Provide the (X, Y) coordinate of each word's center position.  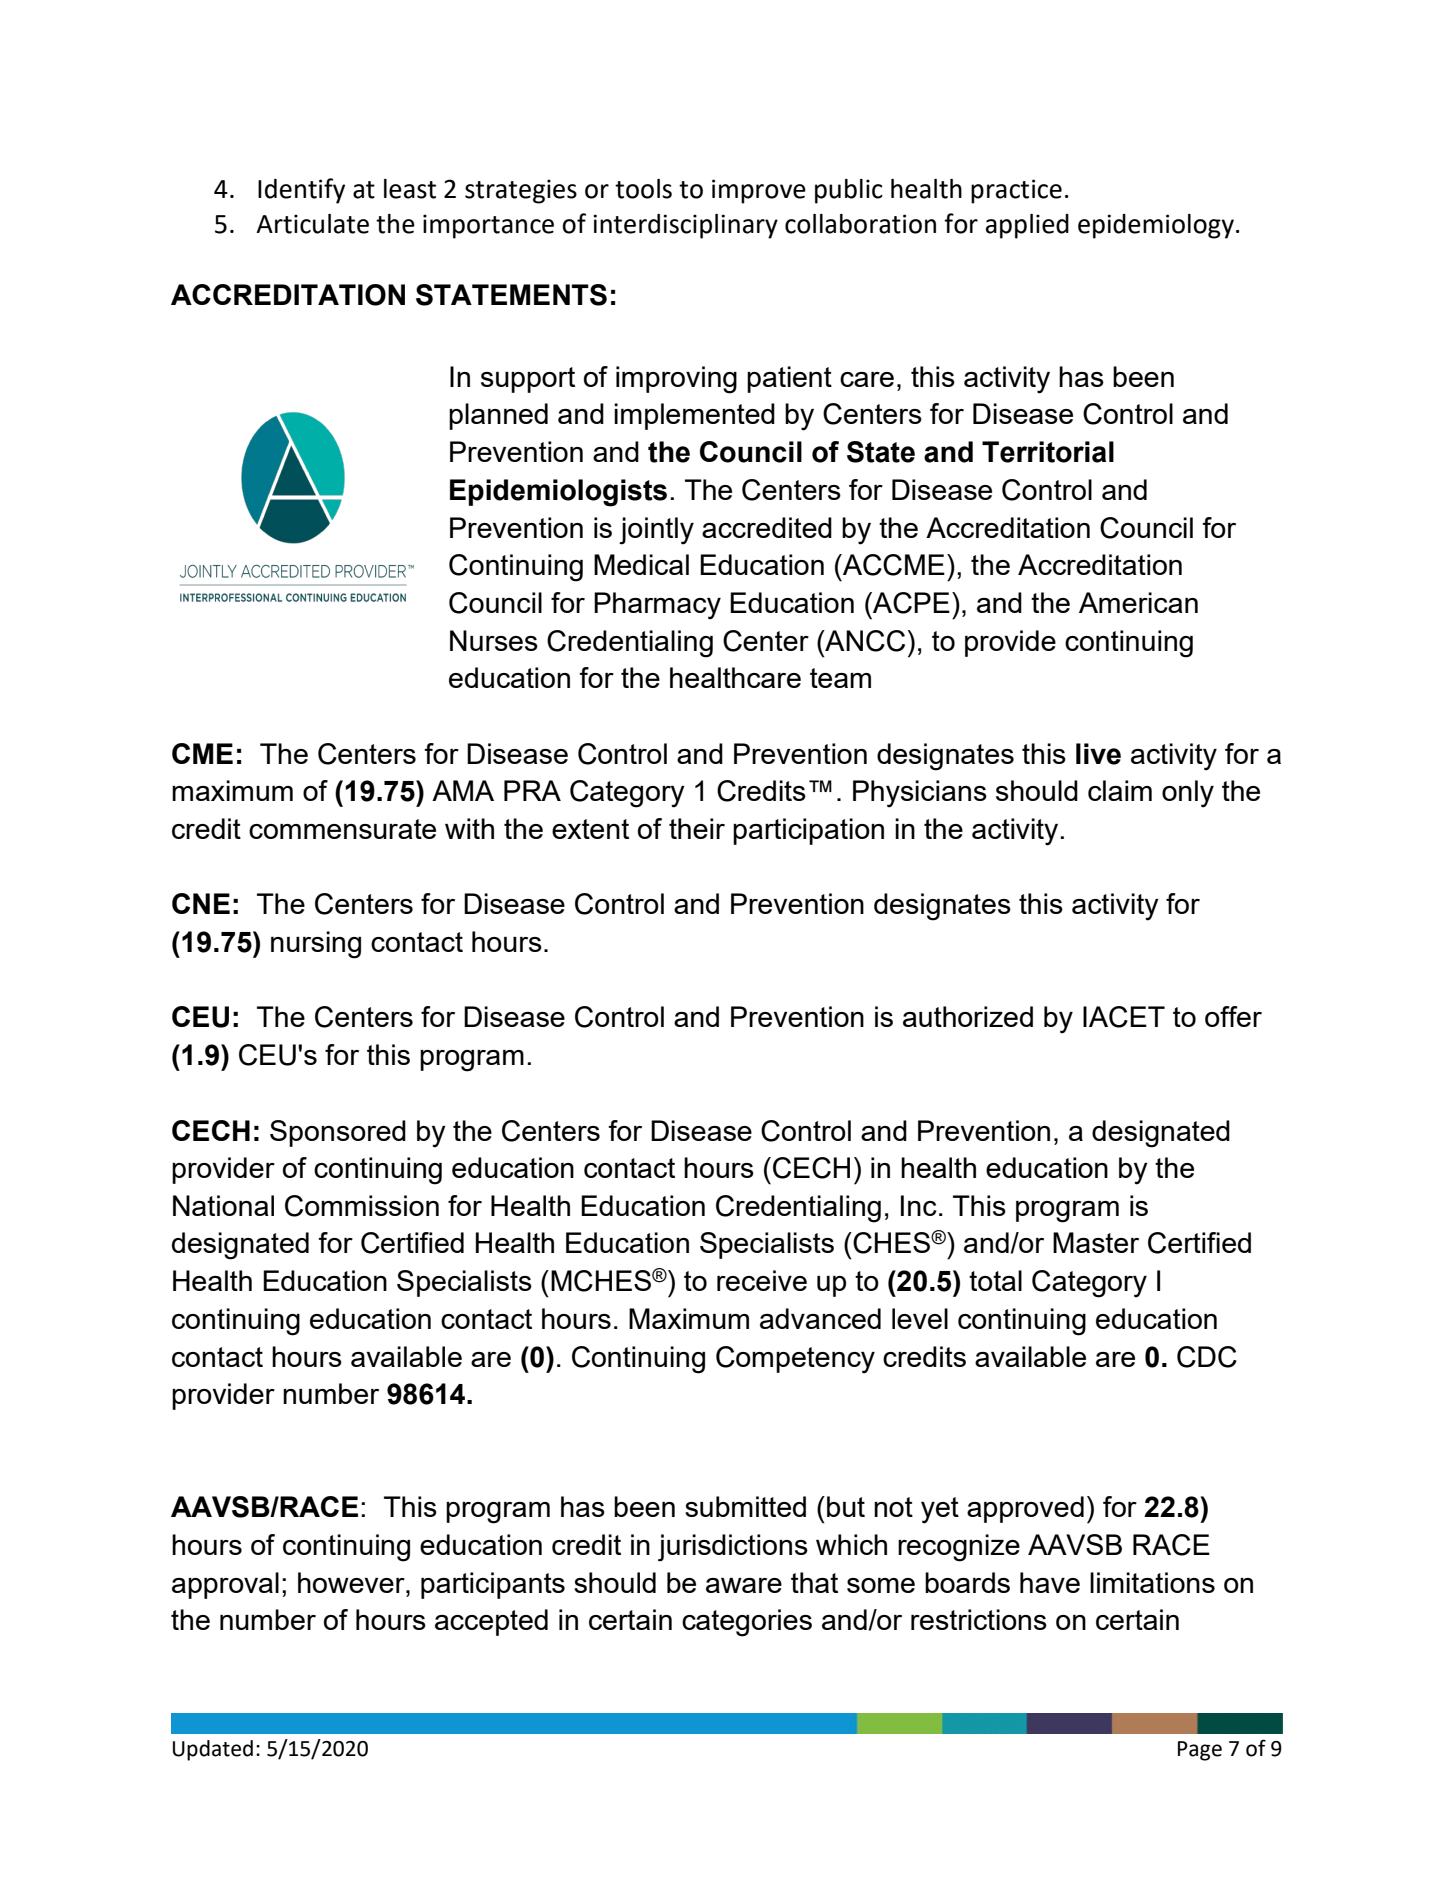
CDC (1207, 1357)
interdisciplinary (685, 226)
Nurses (494, 640)
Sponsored (338, 1133)
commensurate (342, 829)
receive (762, 1280)
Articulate (312, 224)
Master (1096, 1242)
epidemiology (1156, 226)
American (1138, 602)
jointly (656, 531)
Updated (213, 1750)
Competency (795, 1360)
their (697, 828)
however (352, 1582)
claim (1120, 790)
